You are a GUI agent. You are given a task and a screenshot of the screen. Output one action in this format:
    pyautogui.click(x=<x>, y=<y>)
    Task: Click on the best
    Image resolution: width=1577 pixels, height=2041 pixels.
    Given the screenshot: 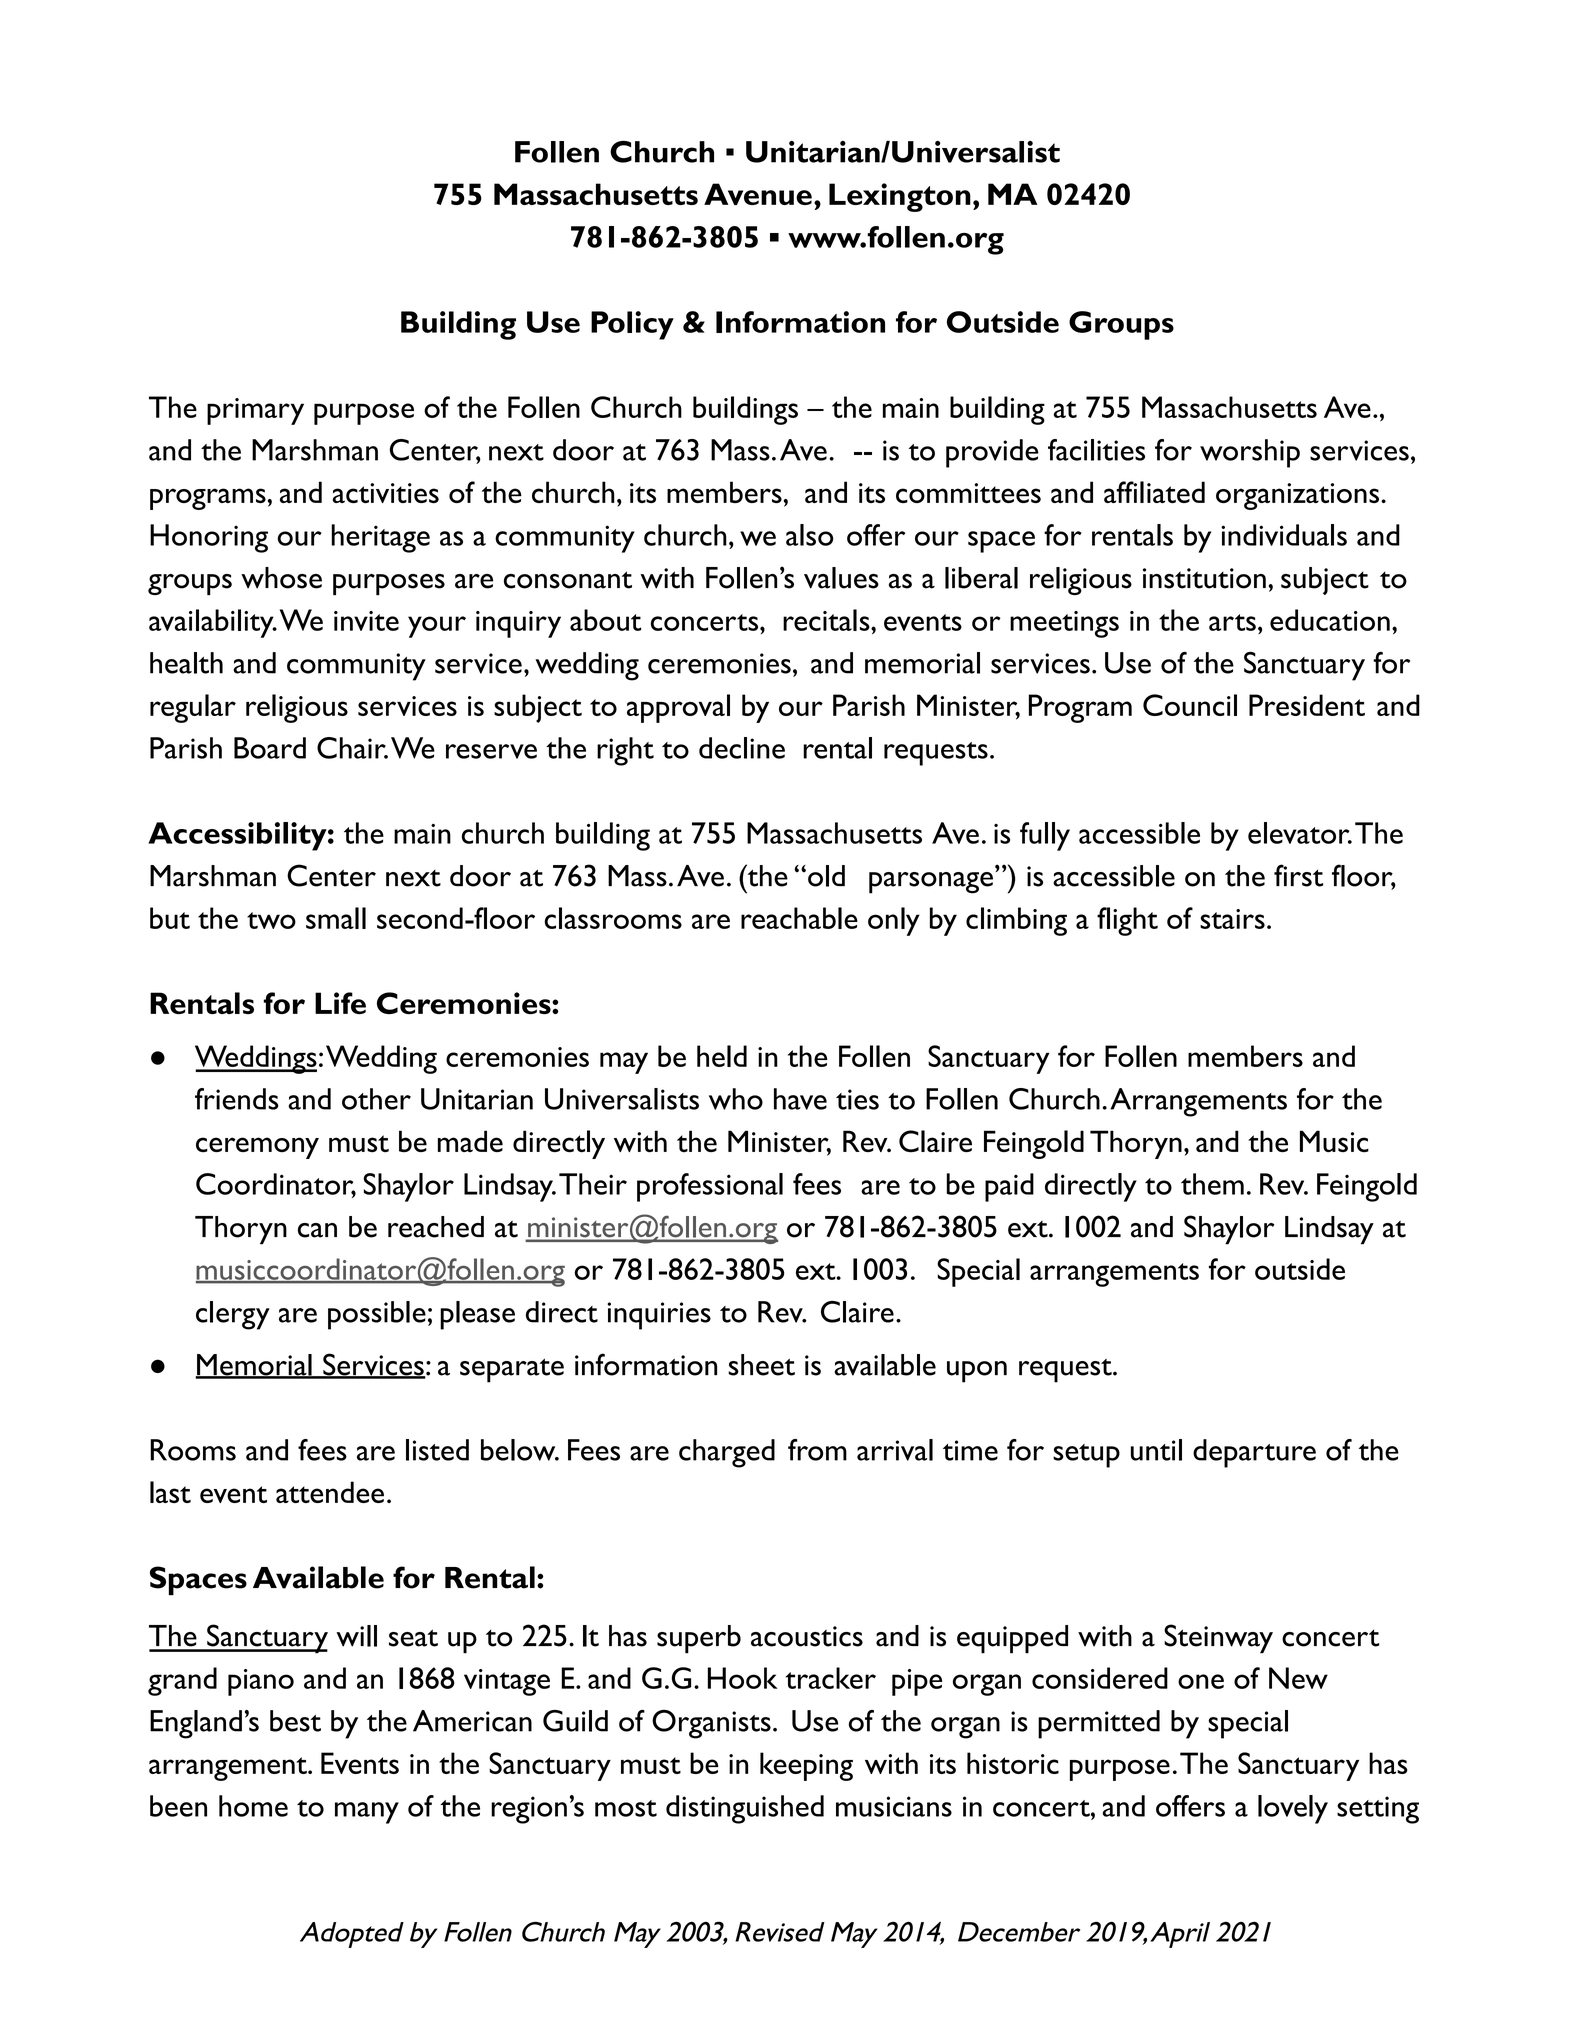 What is the action you would take?
    pyautogui.click(x=295, y=1721)
